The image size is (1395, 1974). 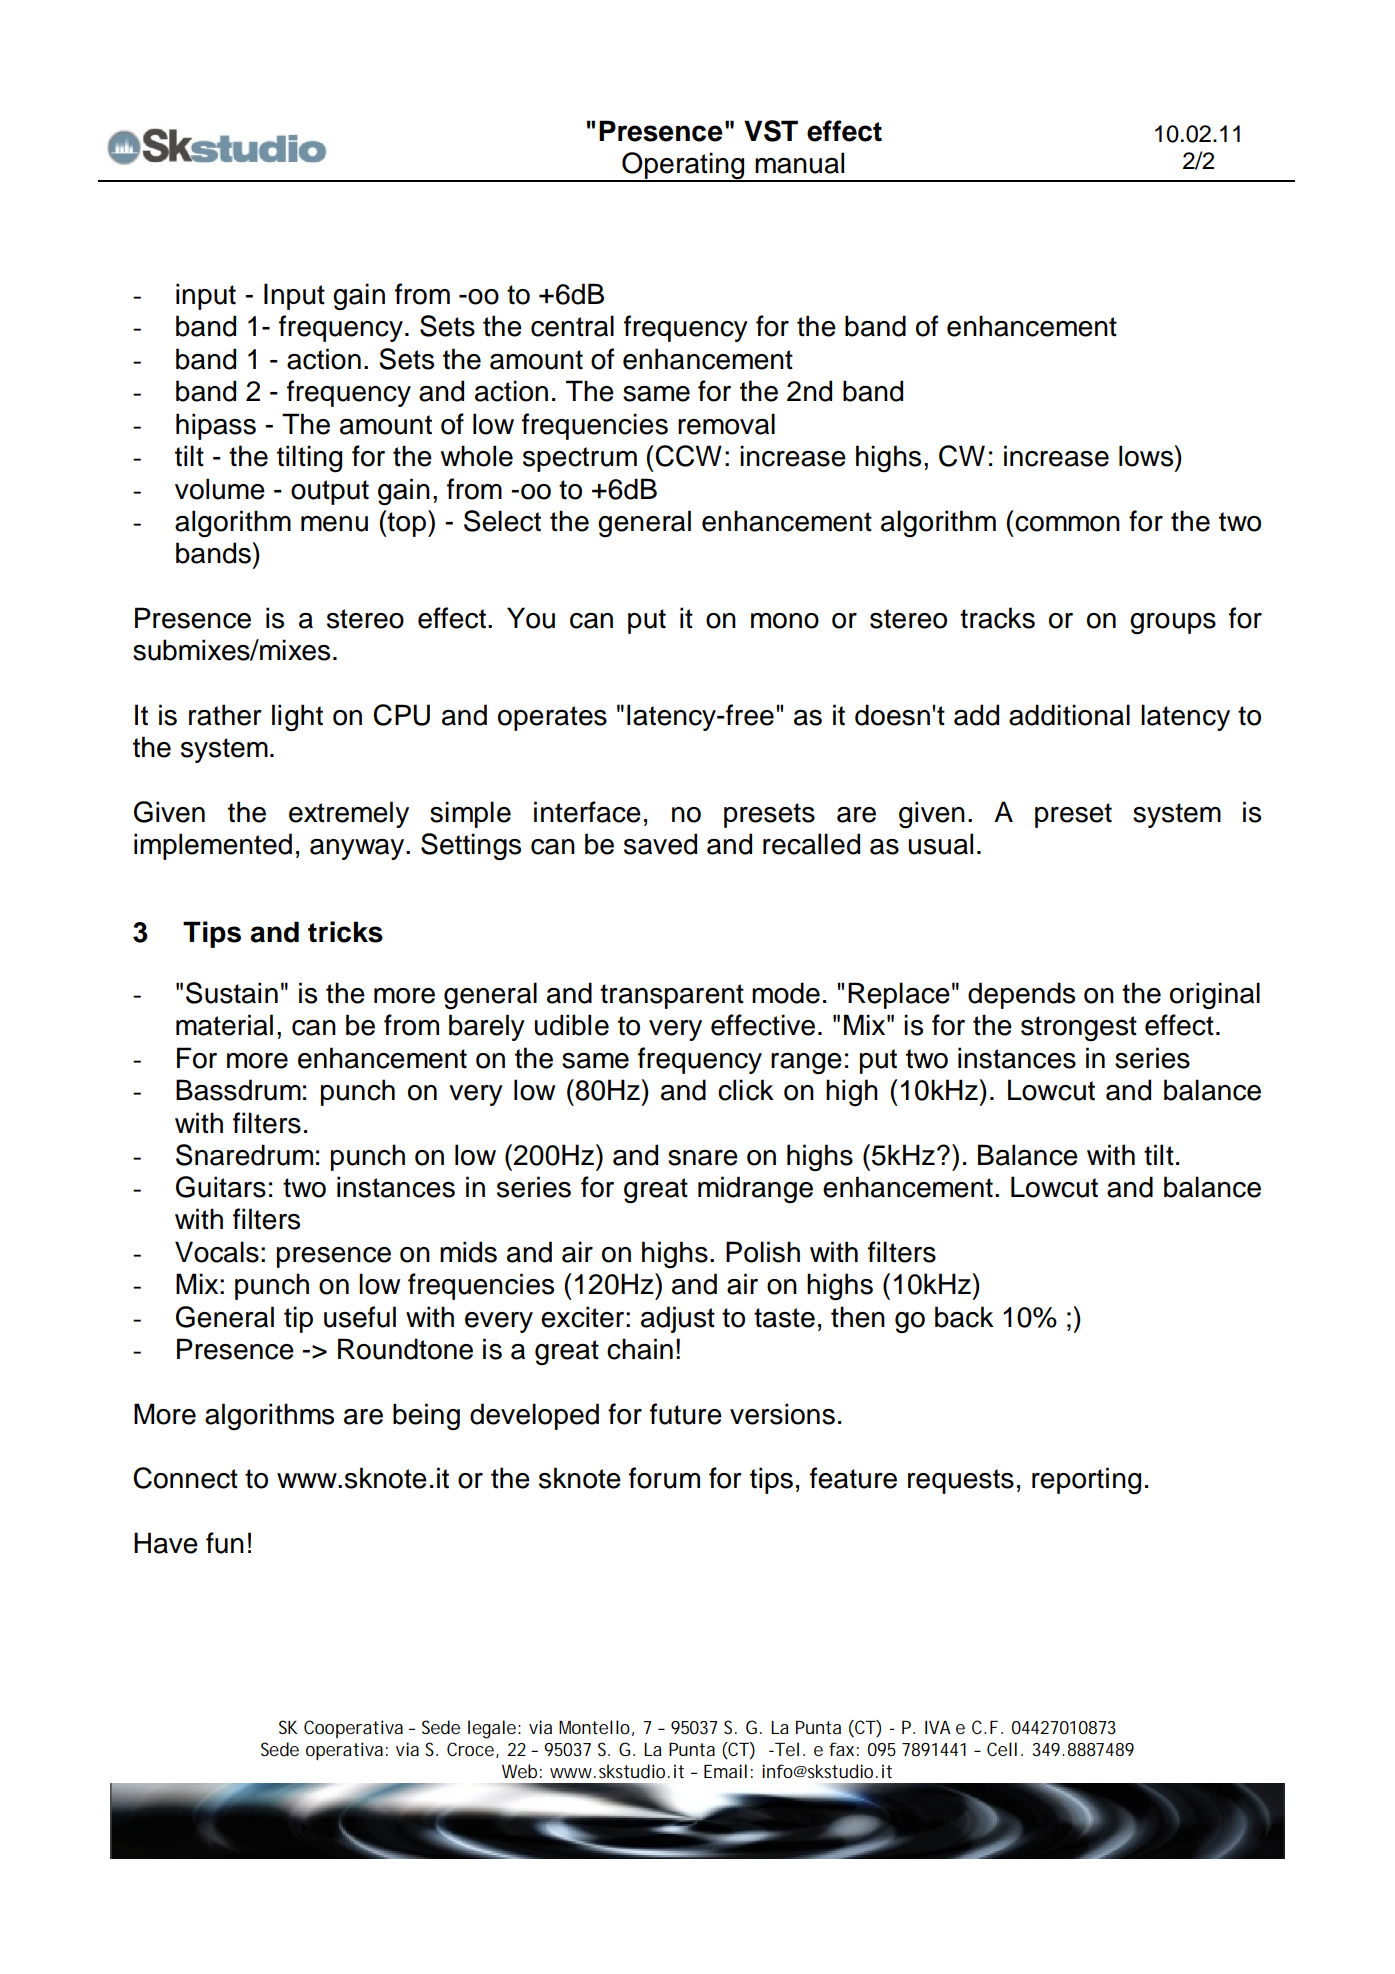 What do you see at coordinates (672, 996) in the screenshot?
I see `transparent` at bounding box center [672, 996].
